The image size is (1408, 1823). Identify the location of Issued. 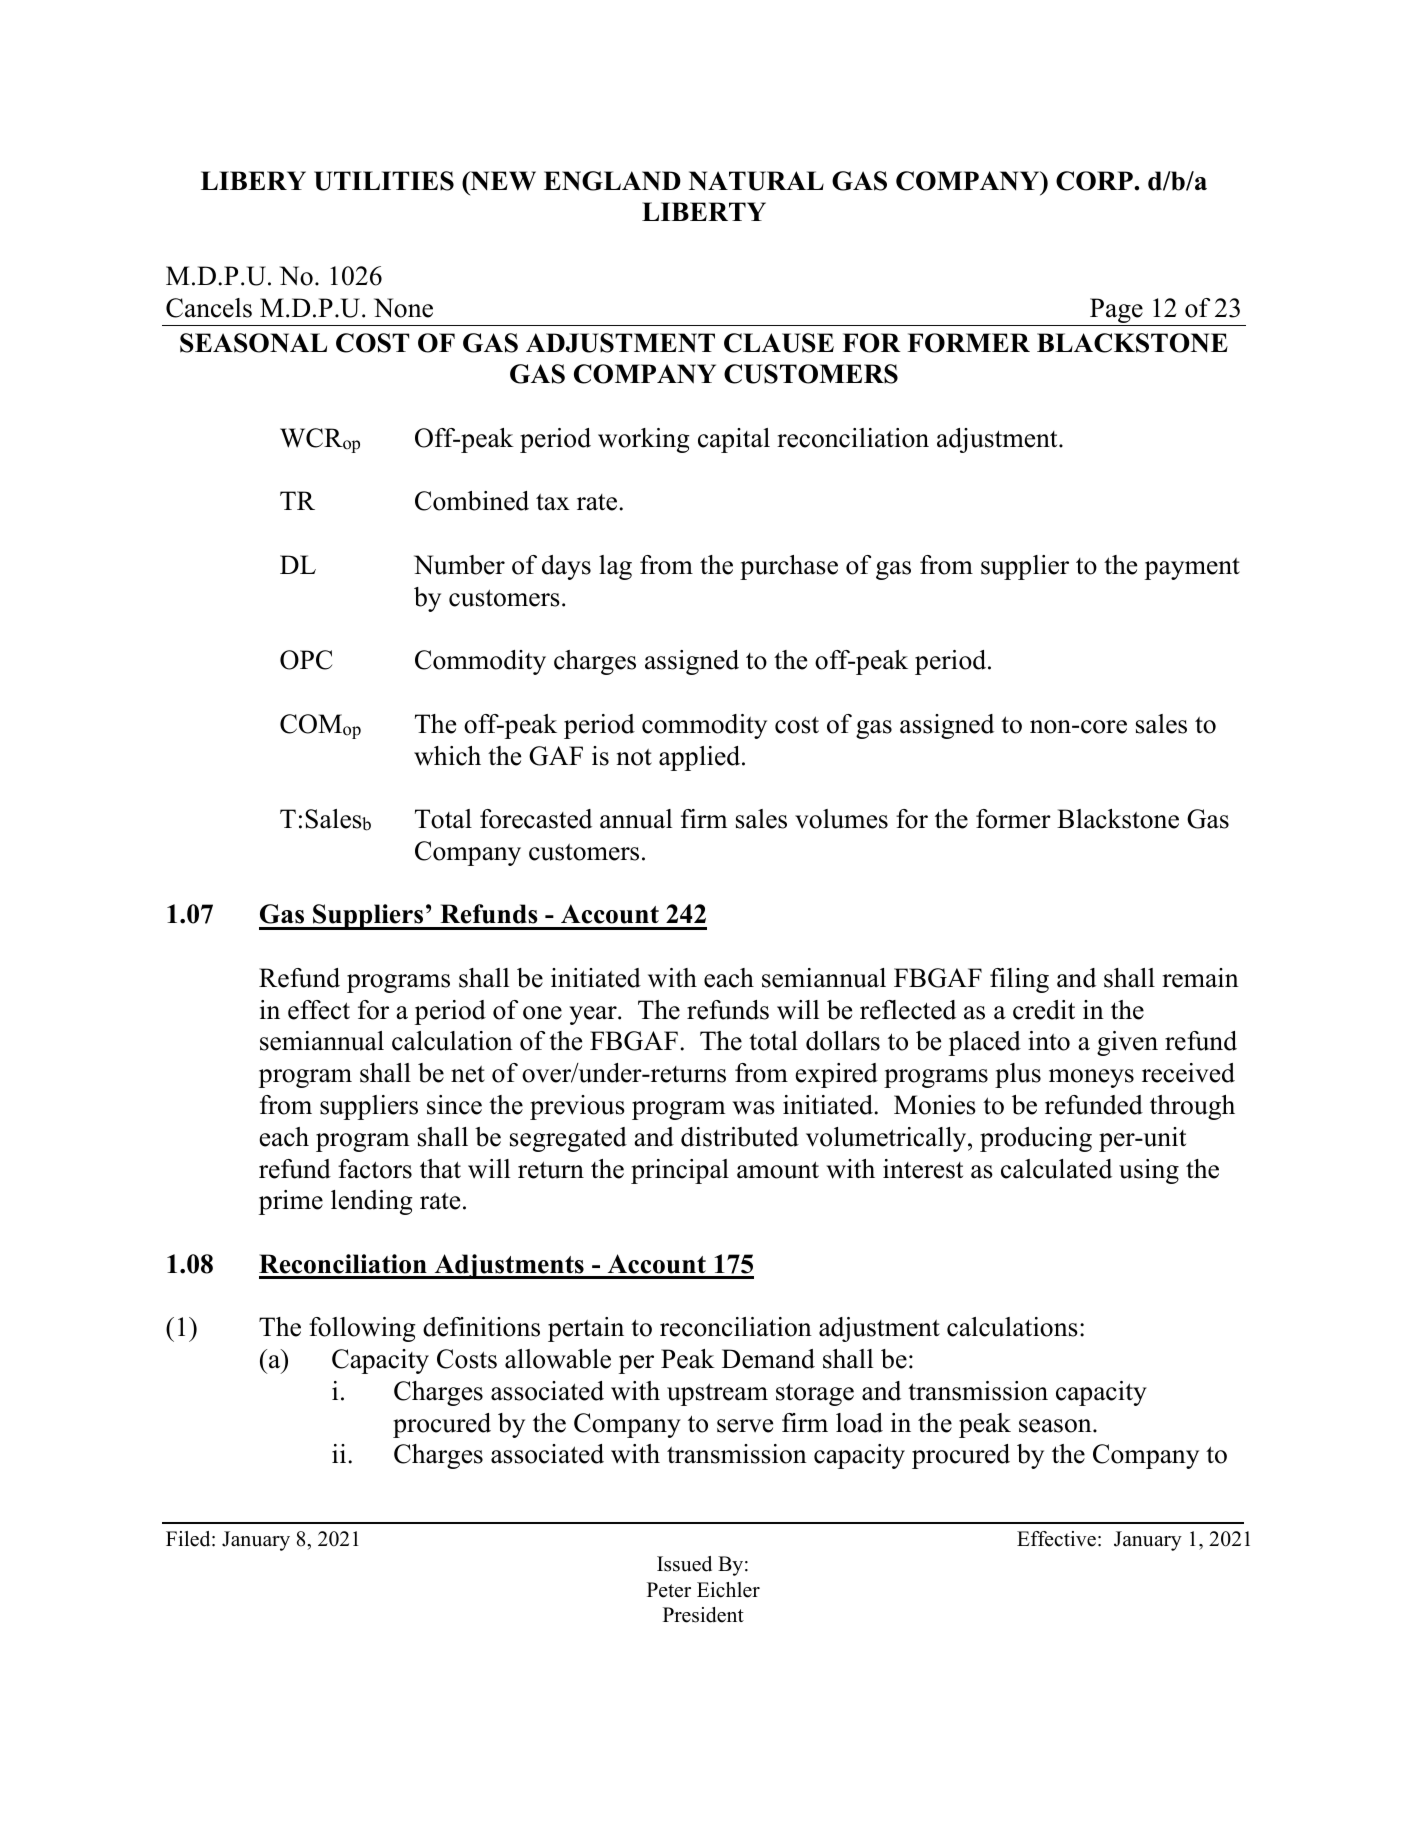
(684, 1564).
